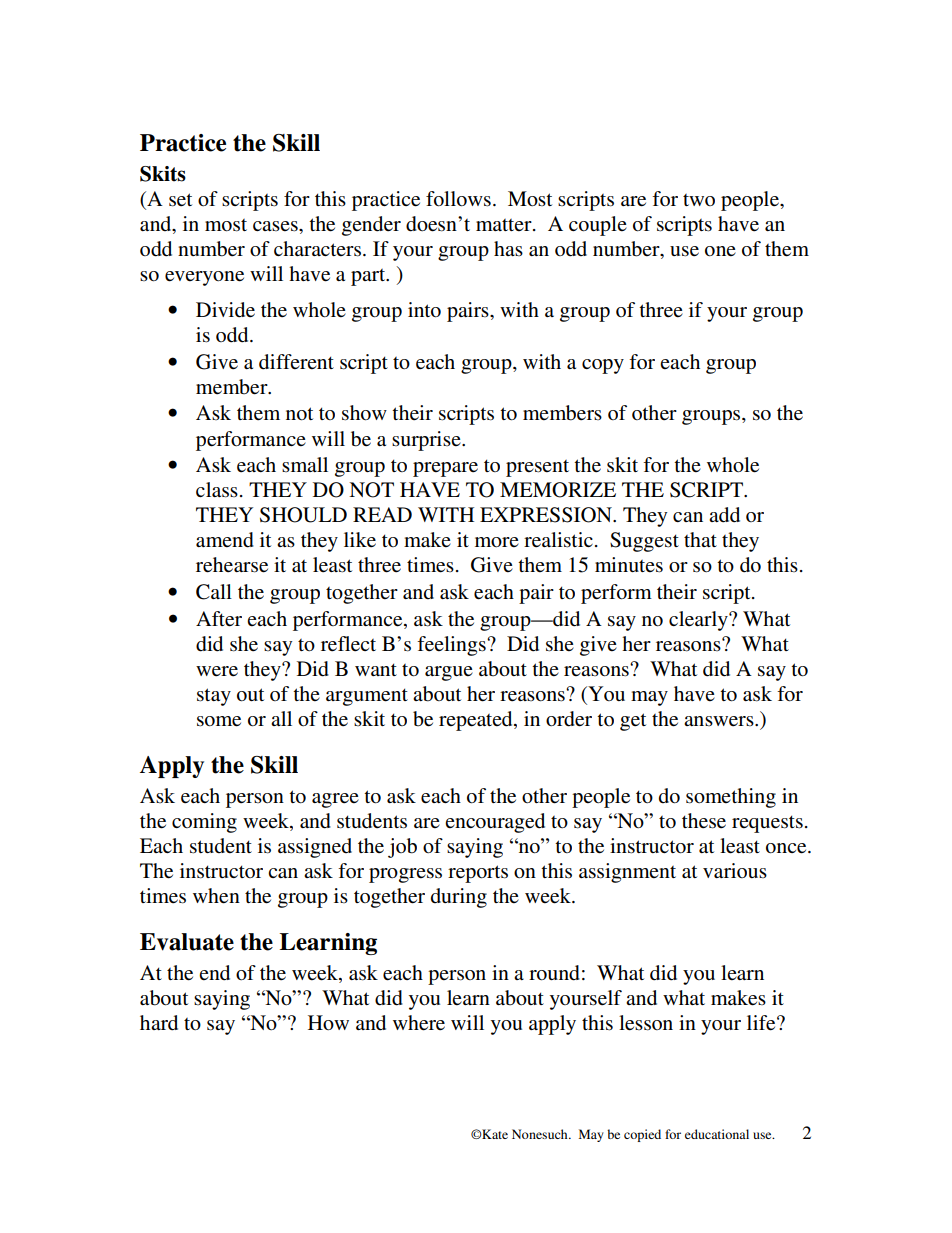  What do you see at coordinates (232, 565) in the screenshot?
I see `rehearse` at bounding box center [232, 565].
